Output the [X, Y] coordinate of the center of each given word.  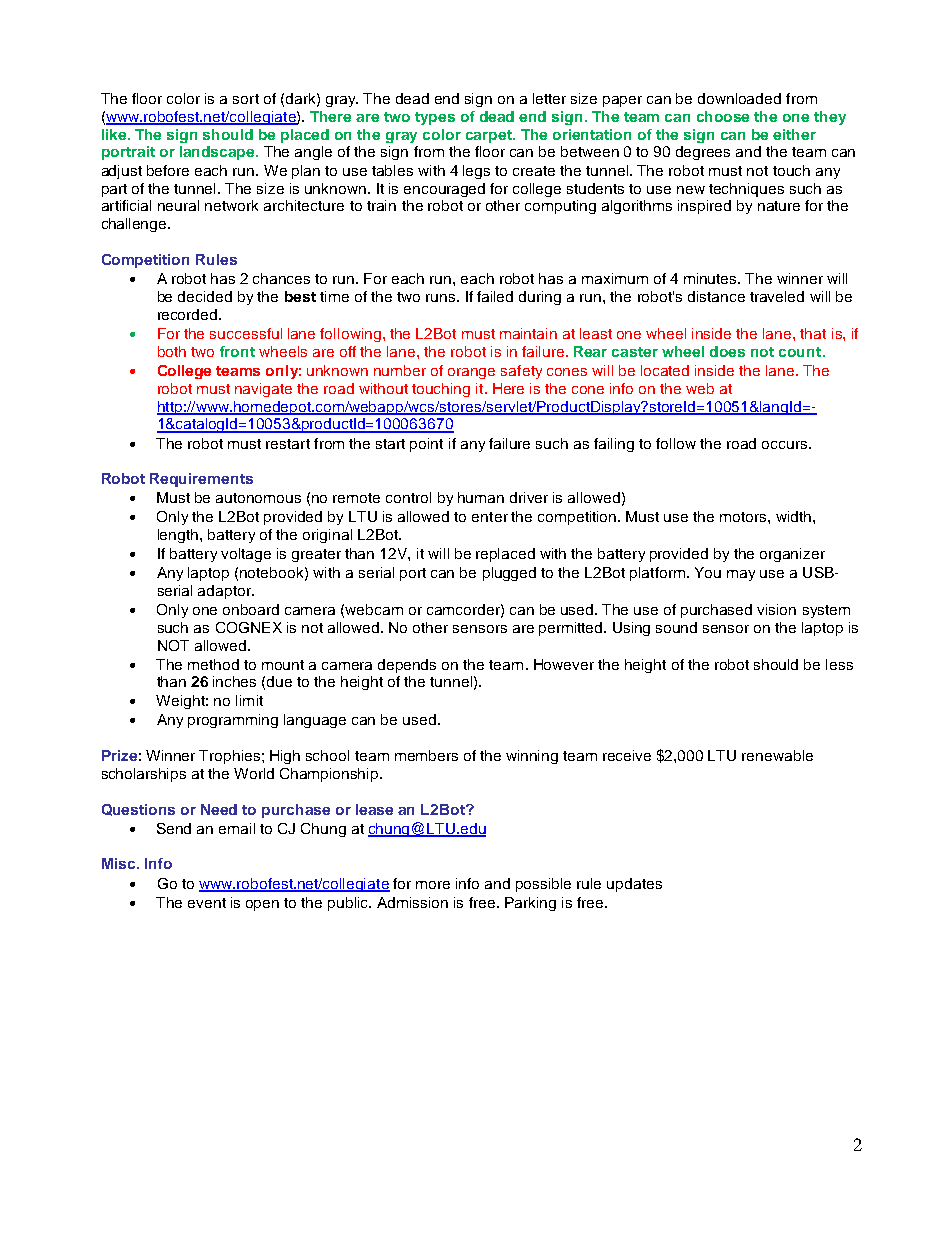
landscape [218, 153]
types [435, 118]
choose [723, 116]
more [433, 885]
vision [776, 609]
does [727, 351]
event [207, 903]
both [172, 351]
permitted [572, 629]
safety [521, 372]
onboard [251, 609]
